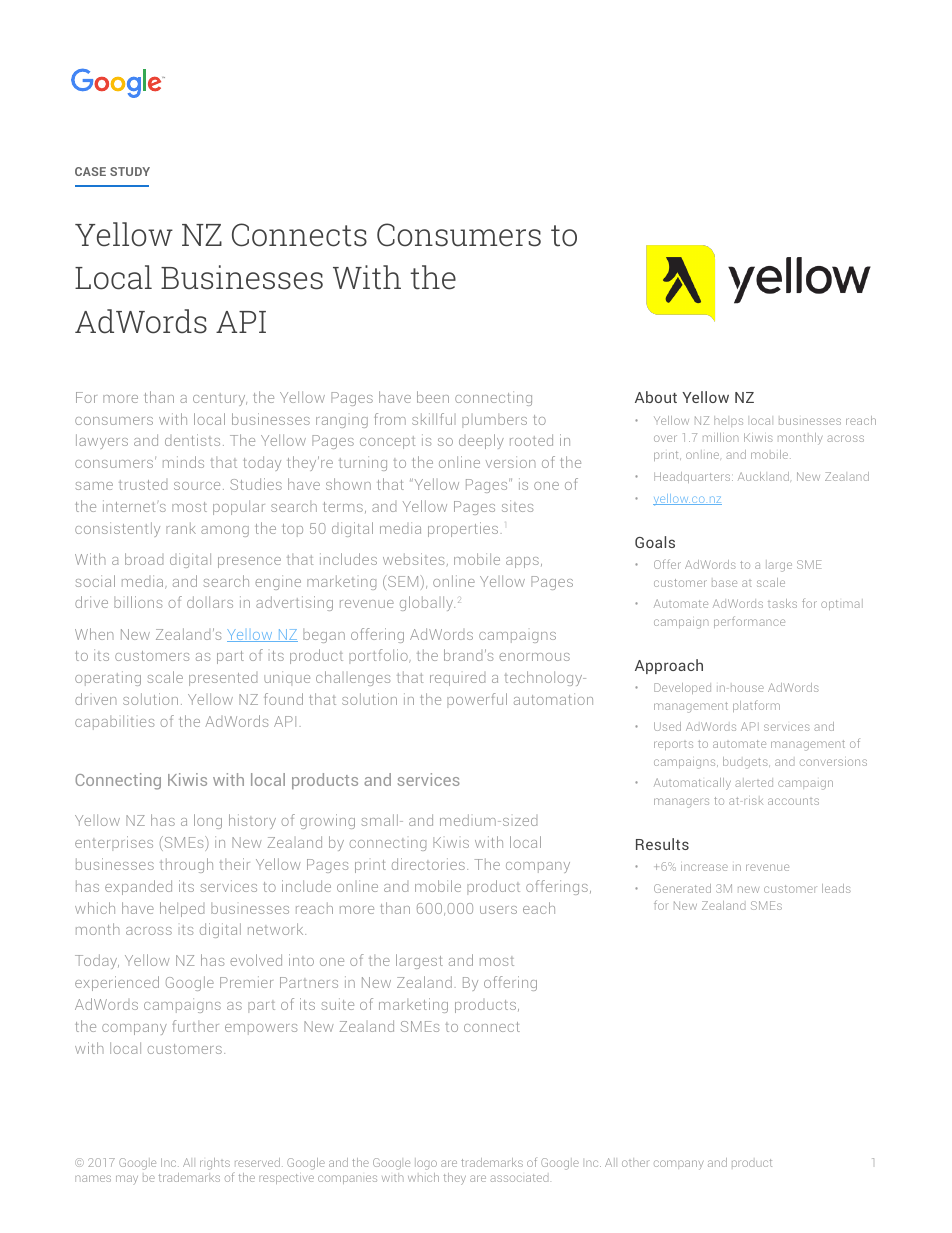 The image size is (952, 1233). Describe the element at coordinates (433, 397) in the page. I see `been` at that location.
